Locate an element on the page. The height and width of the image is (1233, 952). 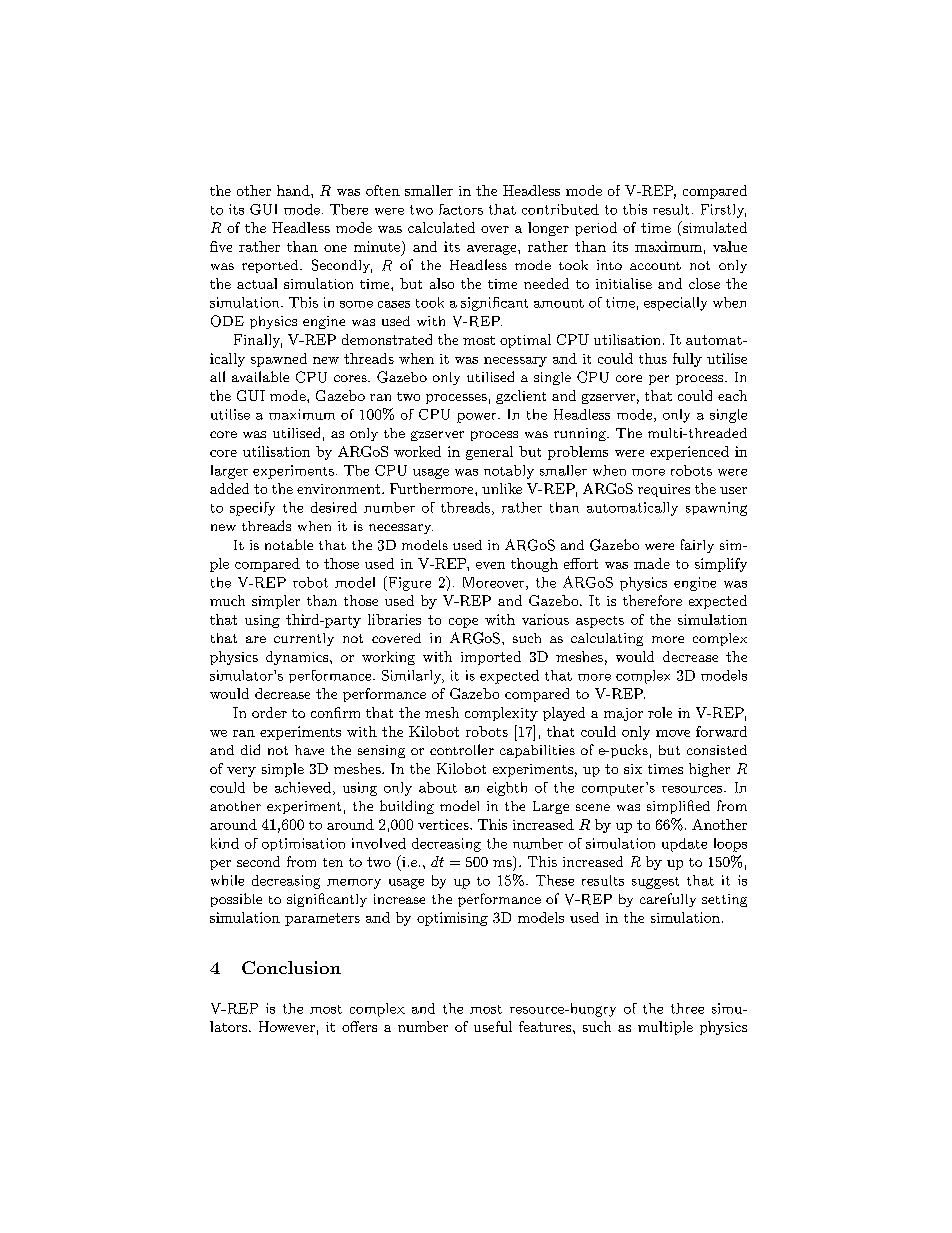
Conclusion is located at coordinates (291, 967).
